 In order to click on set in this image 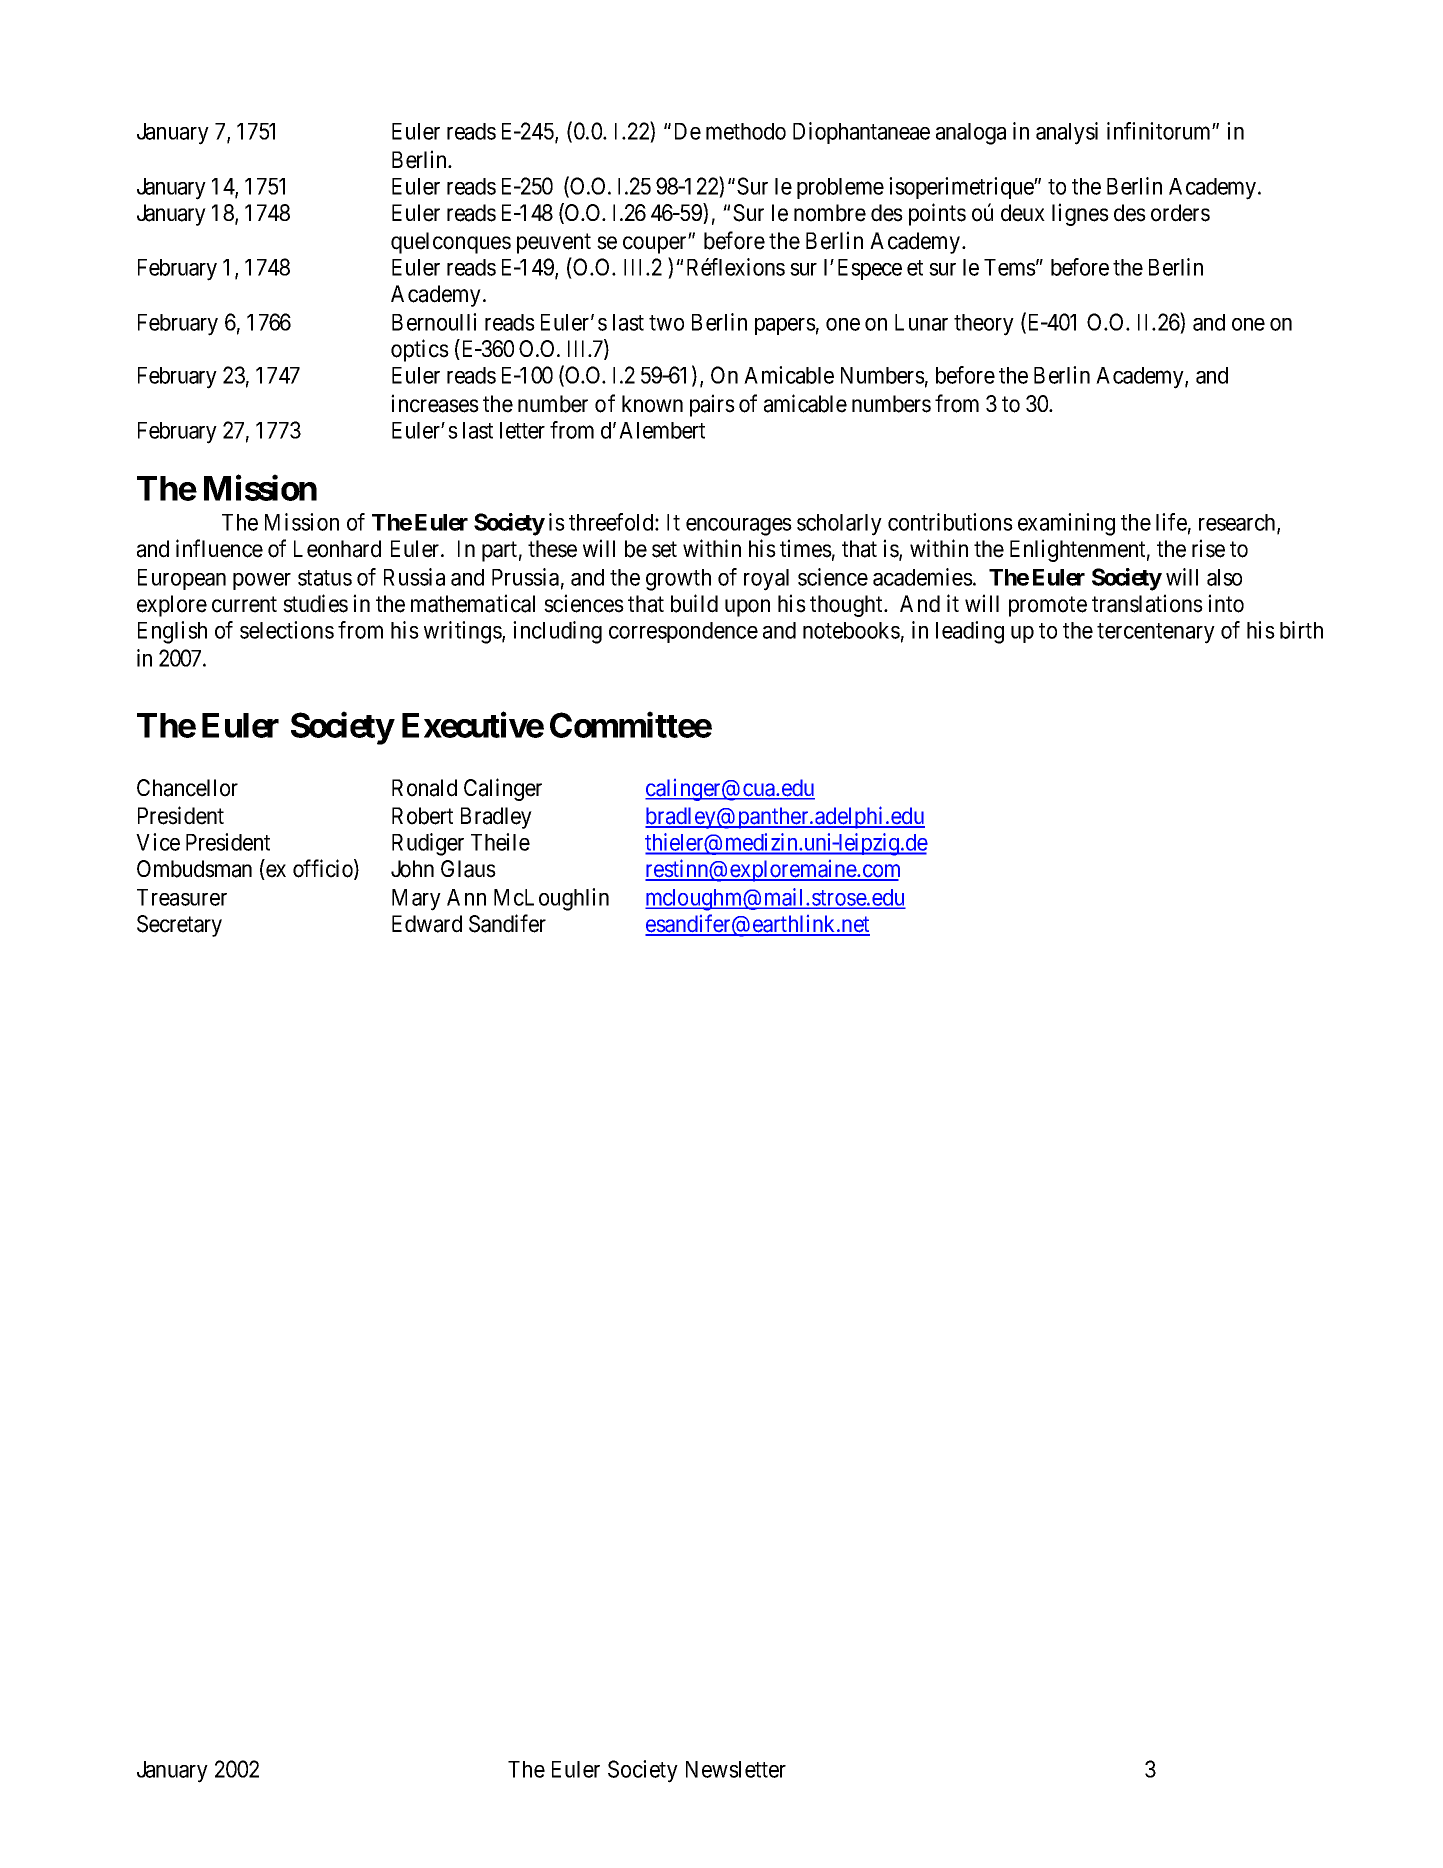, I will do `click(664, 549)`.
